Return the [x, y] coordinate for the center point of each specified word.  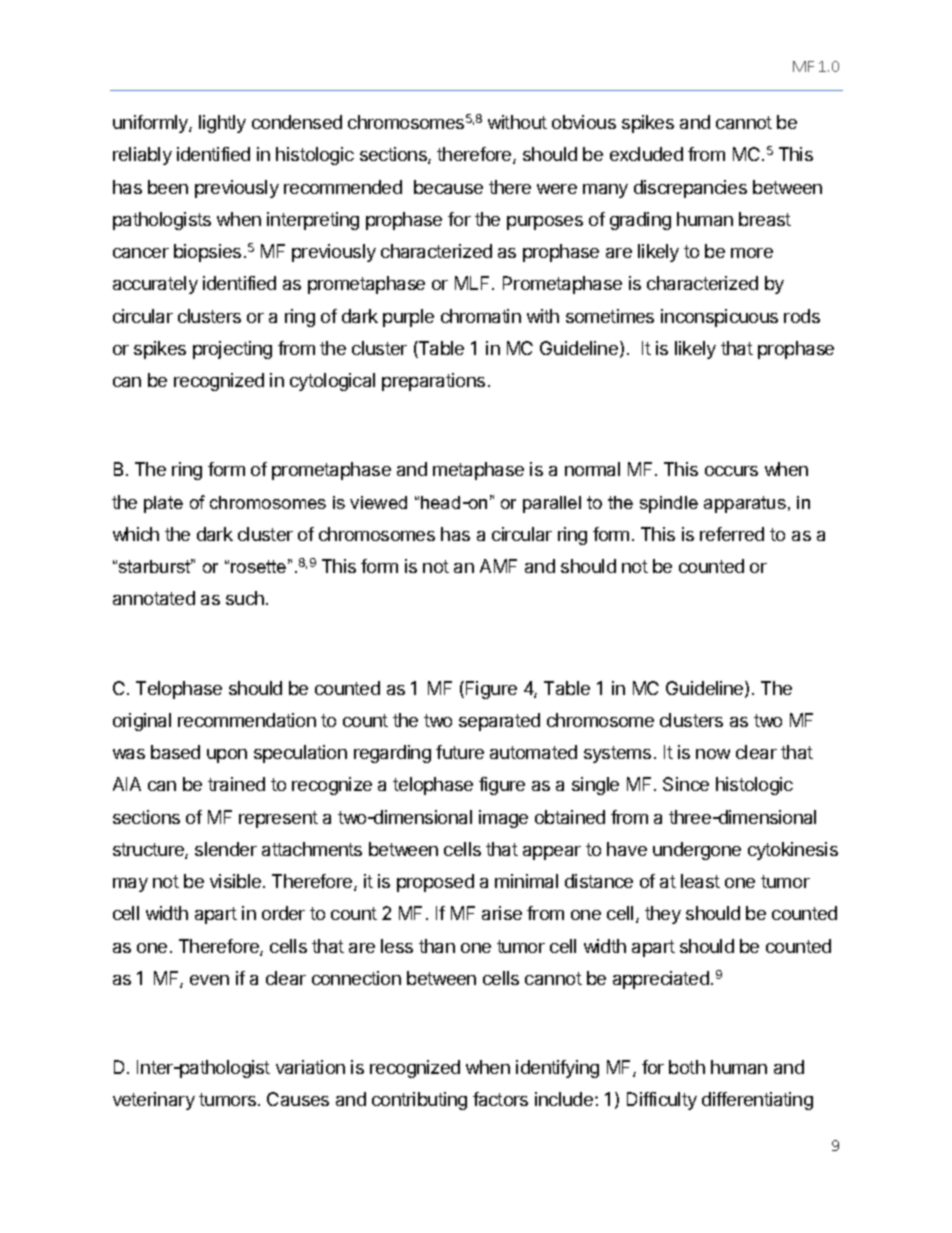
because [448, 187]
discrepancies [690, 189]
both [687, 1067]
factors [500, 1099]
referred [732, 534]
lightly [222, 124]
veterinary [154, 1101]
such [245, 598]
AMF [498, 566]
